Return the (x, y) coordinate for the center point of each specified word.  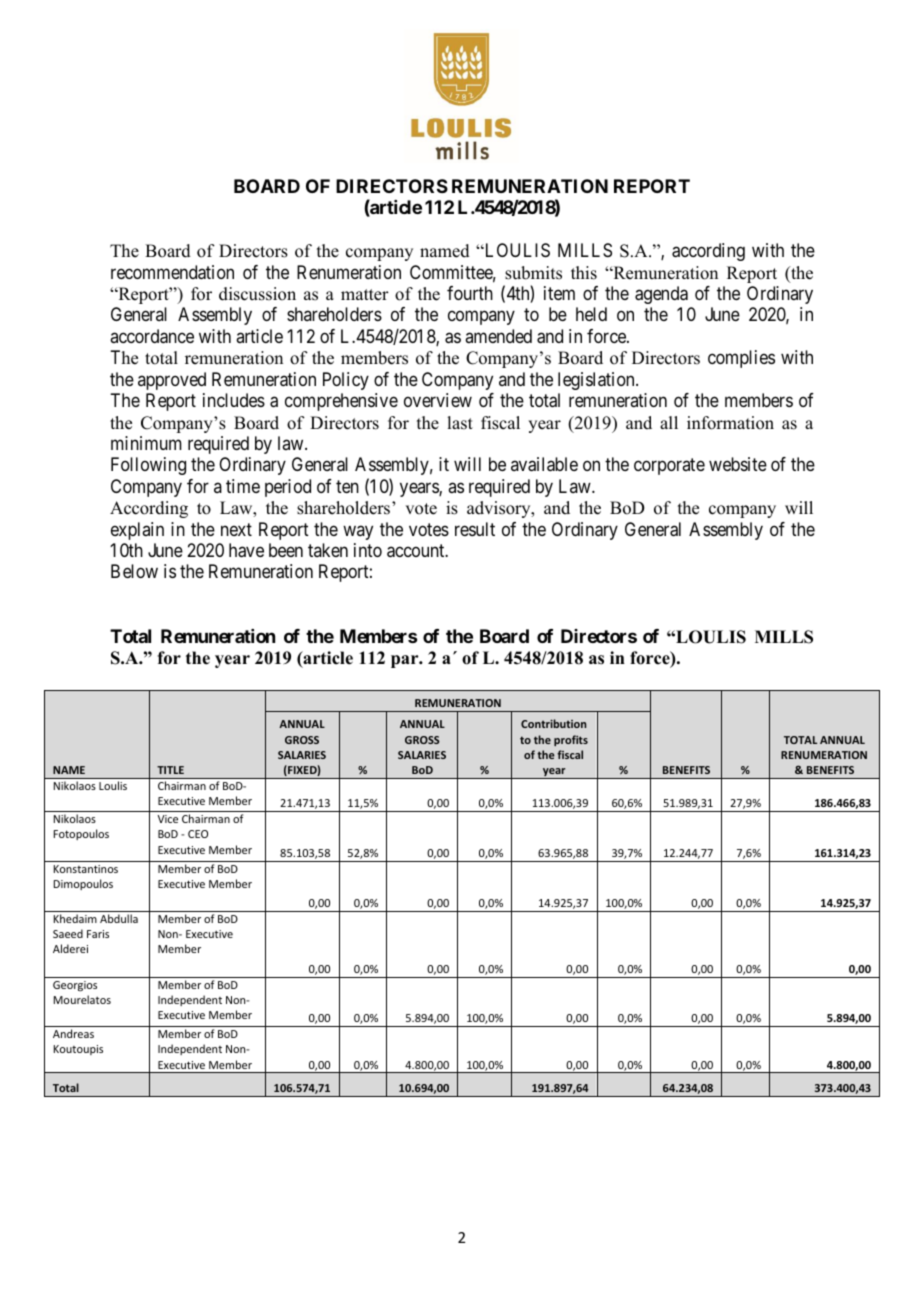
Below (134, 571)
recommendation (172, 272)
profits (571, 740)
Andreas (73, 1033)
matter (365, 295)
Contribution (553, 723)
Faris (98, 934)
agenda (661, 295)
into (368, 550)
